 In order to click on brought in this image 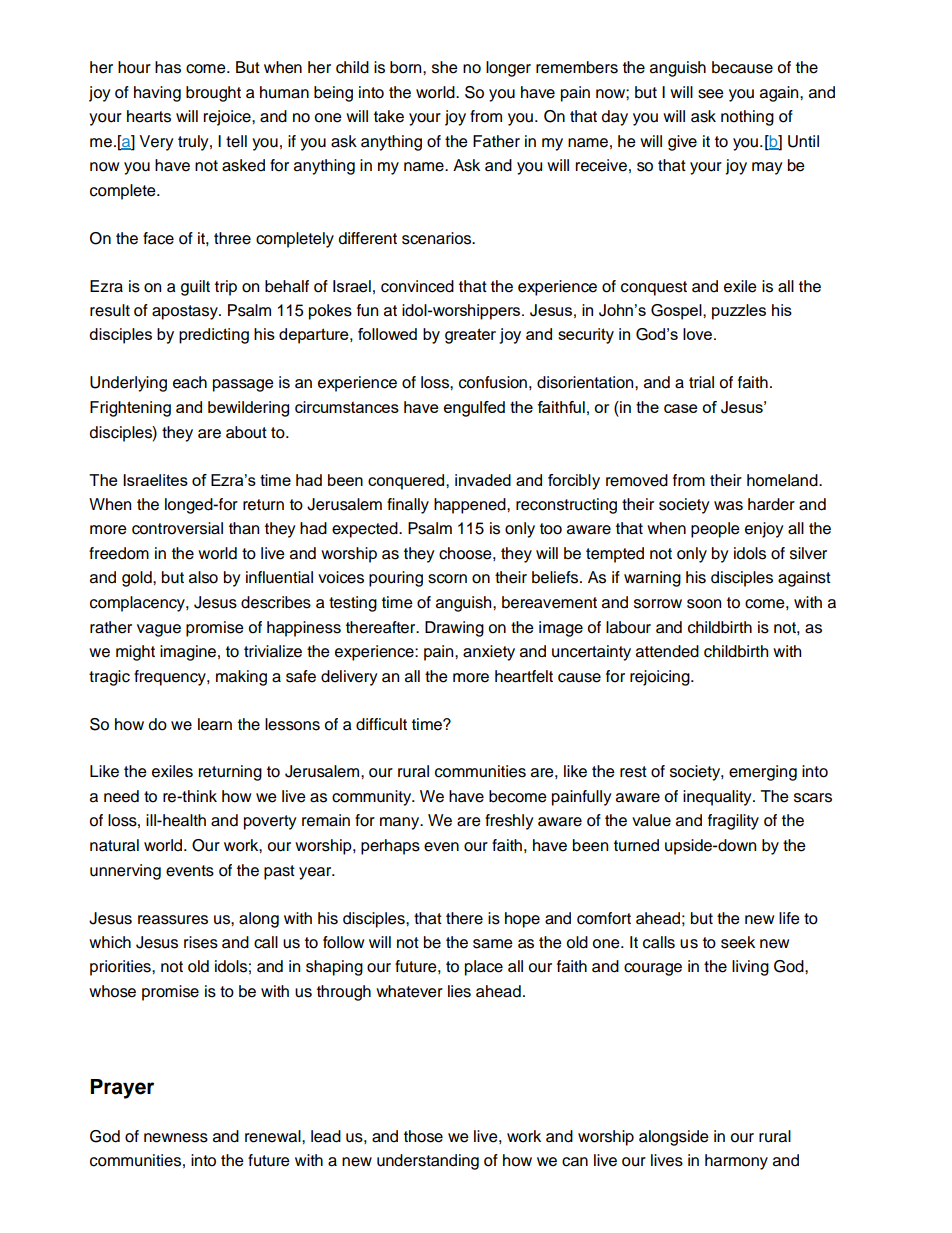, I will do `click(213, 94)`.
